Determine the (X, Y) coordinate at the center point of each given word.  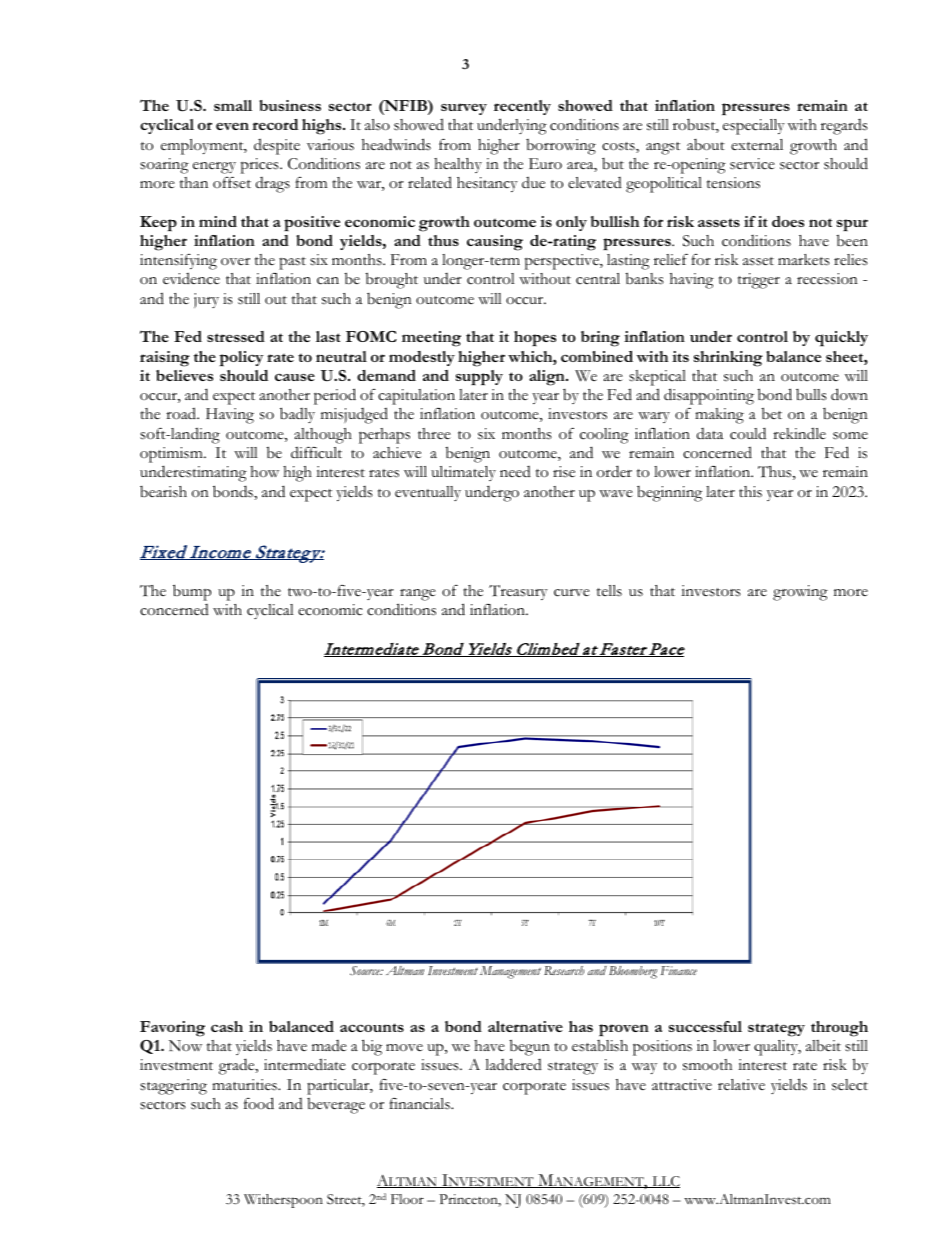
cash (227, 1026)
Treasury (518, 592)
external (757, 144)
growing (800, 593)
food (259, 1103)
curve (572, 593)
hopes (535, 338)
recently (522, 107)
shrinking (728, 359)
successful (705, 1026)
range (417, 596)
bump (192, 592)
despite (277, 146)
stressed (236, 336)
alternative (525, 1026)
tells (609, 591)
